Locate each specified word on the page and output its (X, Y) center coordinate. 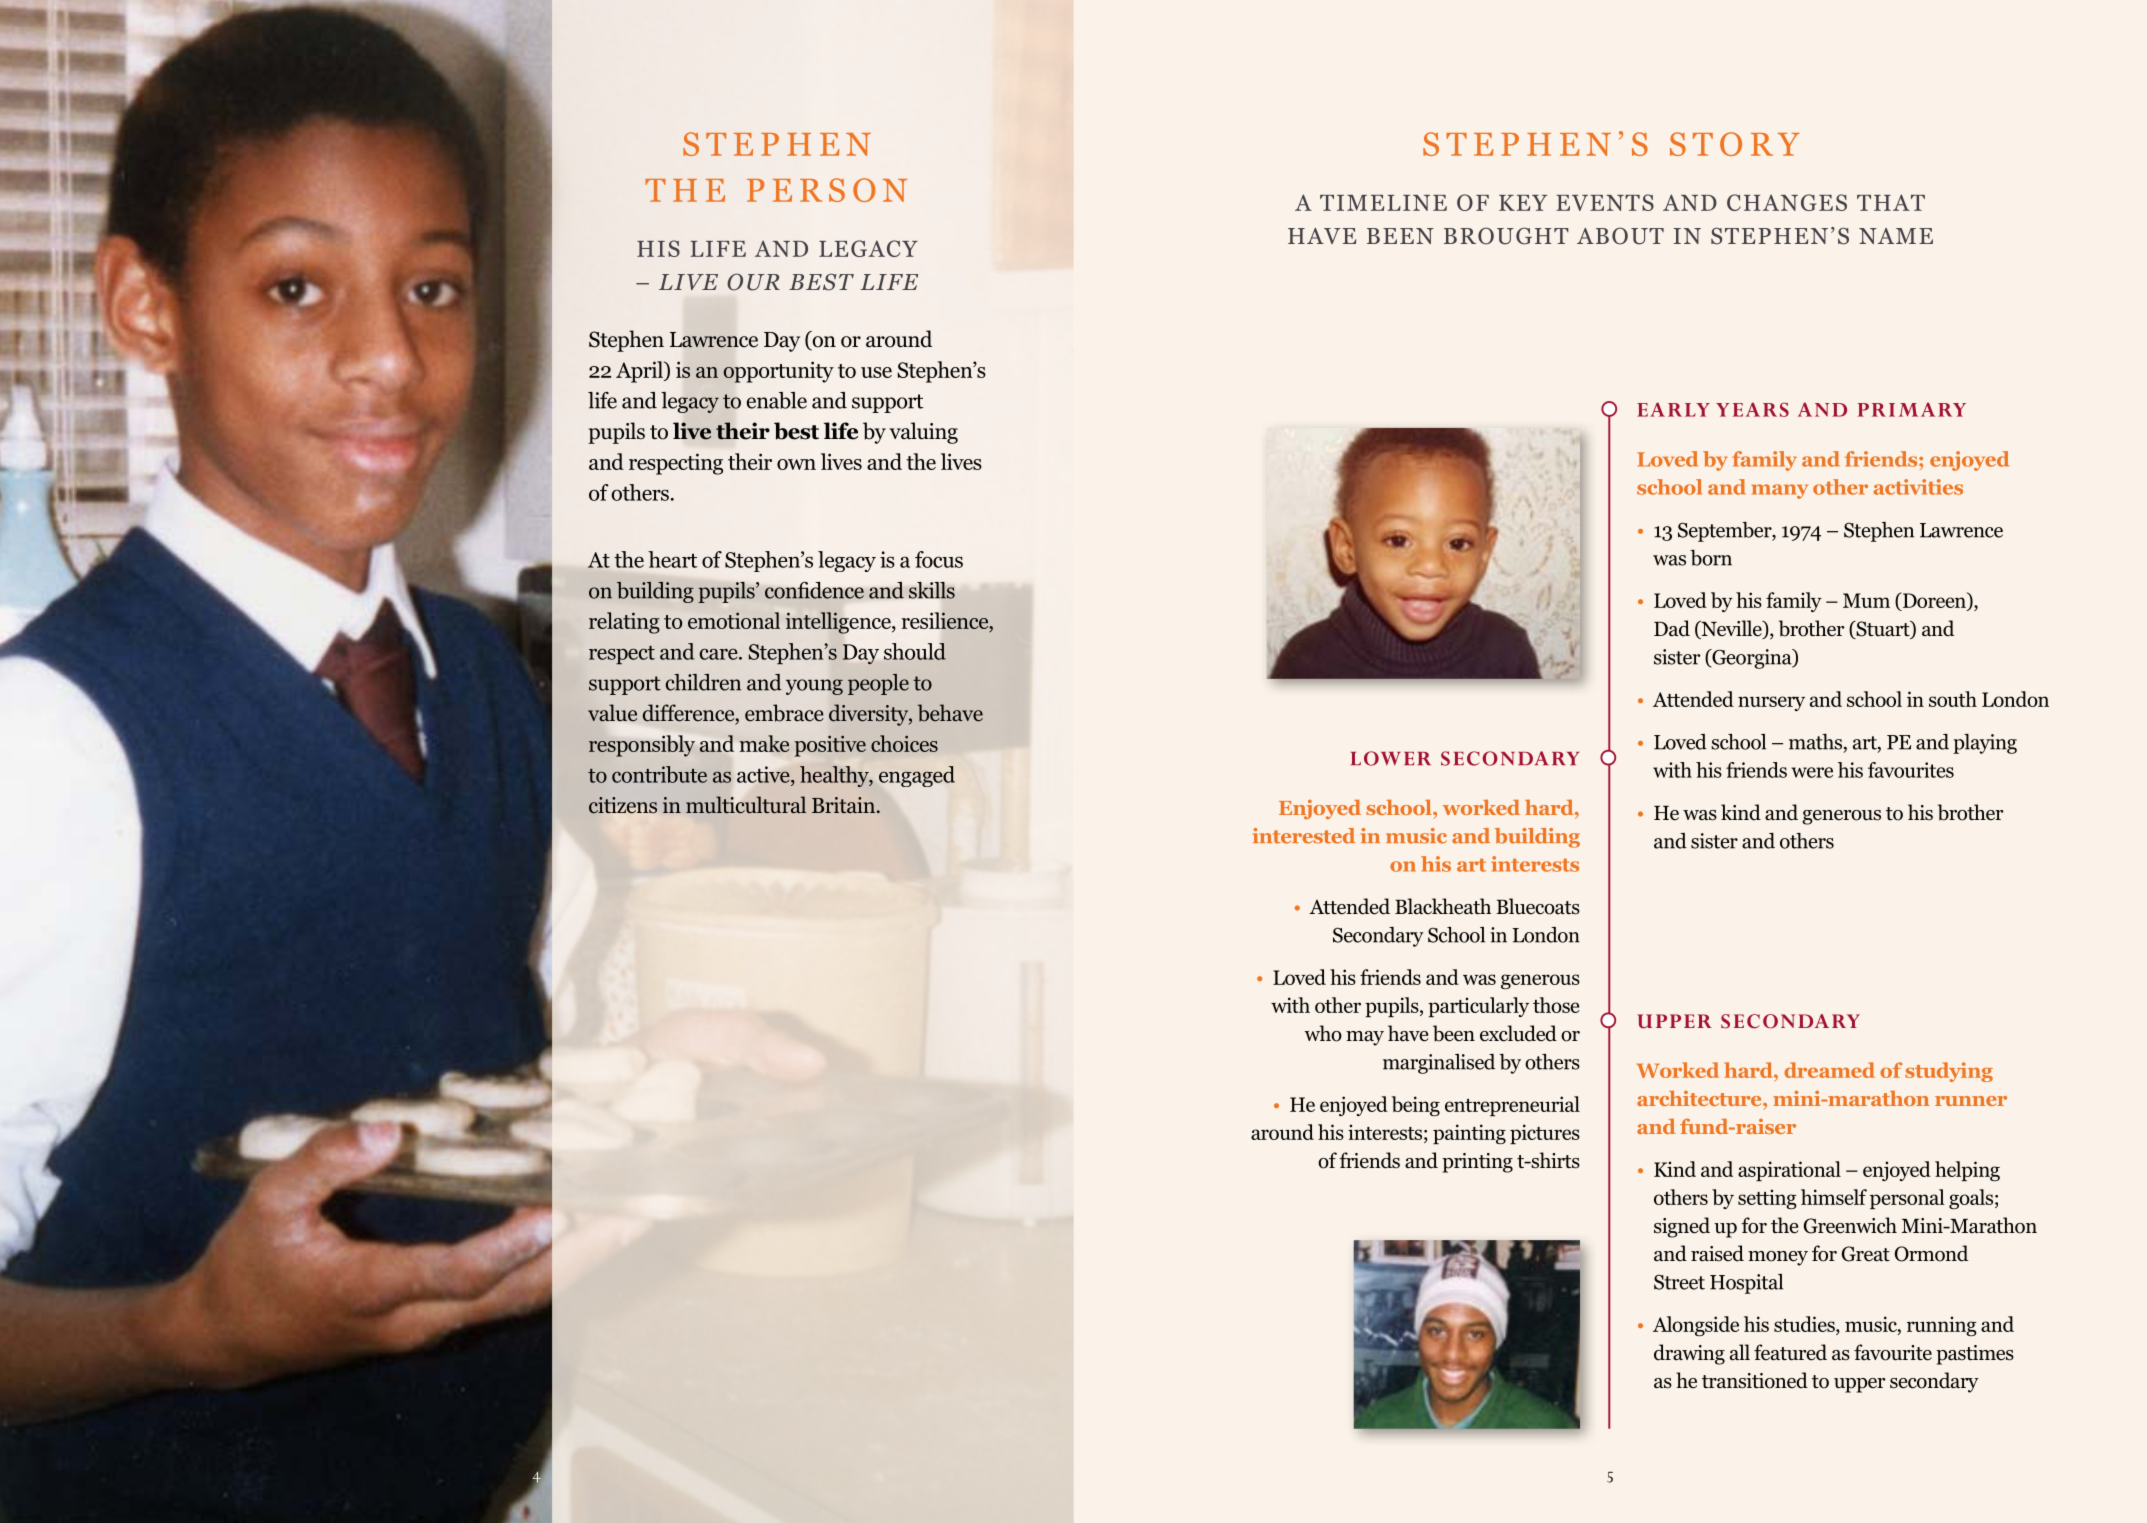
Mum (1866, 600)
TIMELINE (1383, 203)
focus (939, 559)
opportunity (778, 372)
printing (1477, 1163)
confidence (814, 590)
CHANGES (1787, 202)
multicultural (746, 805)
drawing (1689, 1354)
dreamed (1829, 1070)
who (1323, 1033)
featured (1790, 1352)
